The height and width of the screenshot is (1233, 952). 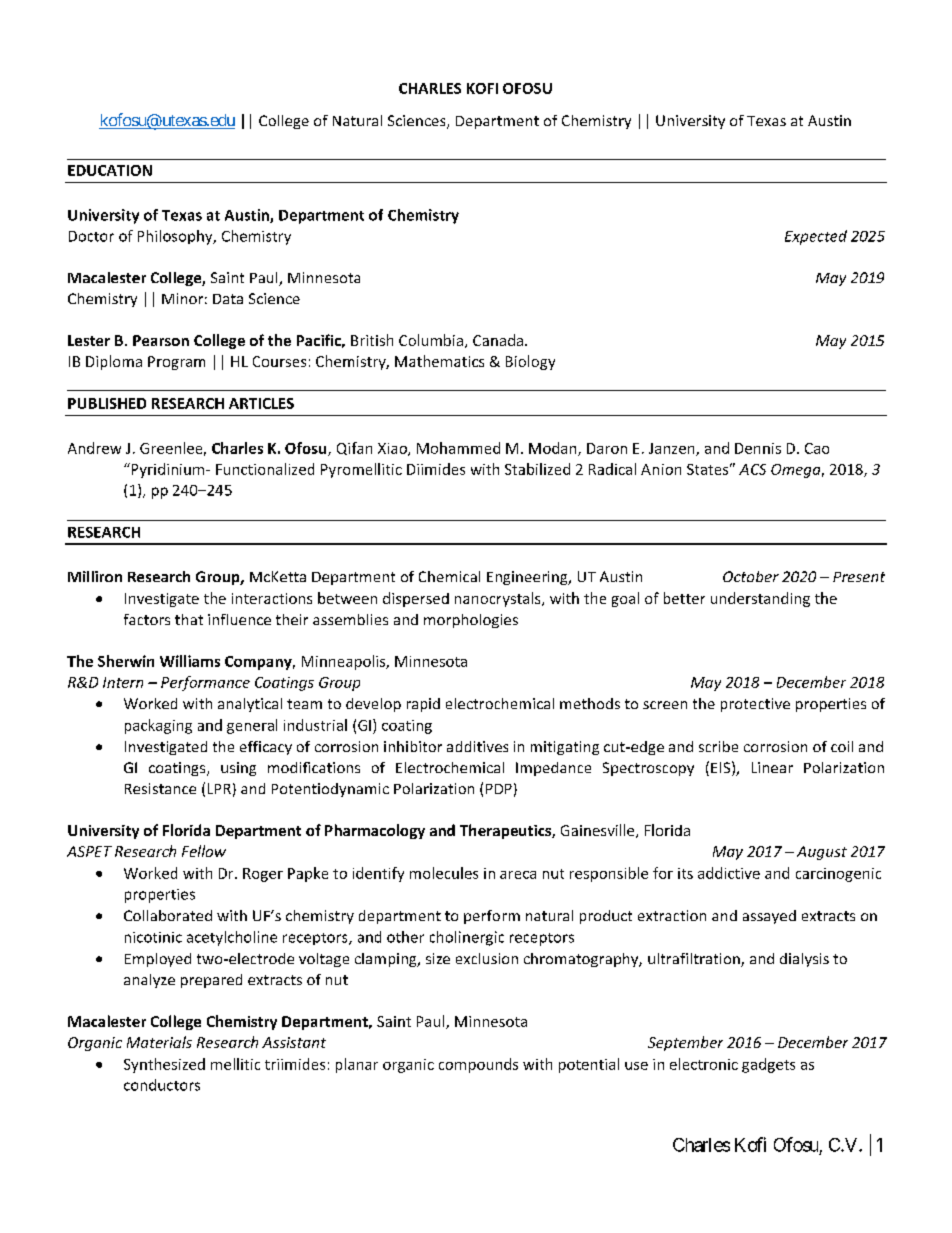 What do you see at coordinates (189, 619) in the screenshot?
I see `that` at bounding box center [189, 619].
